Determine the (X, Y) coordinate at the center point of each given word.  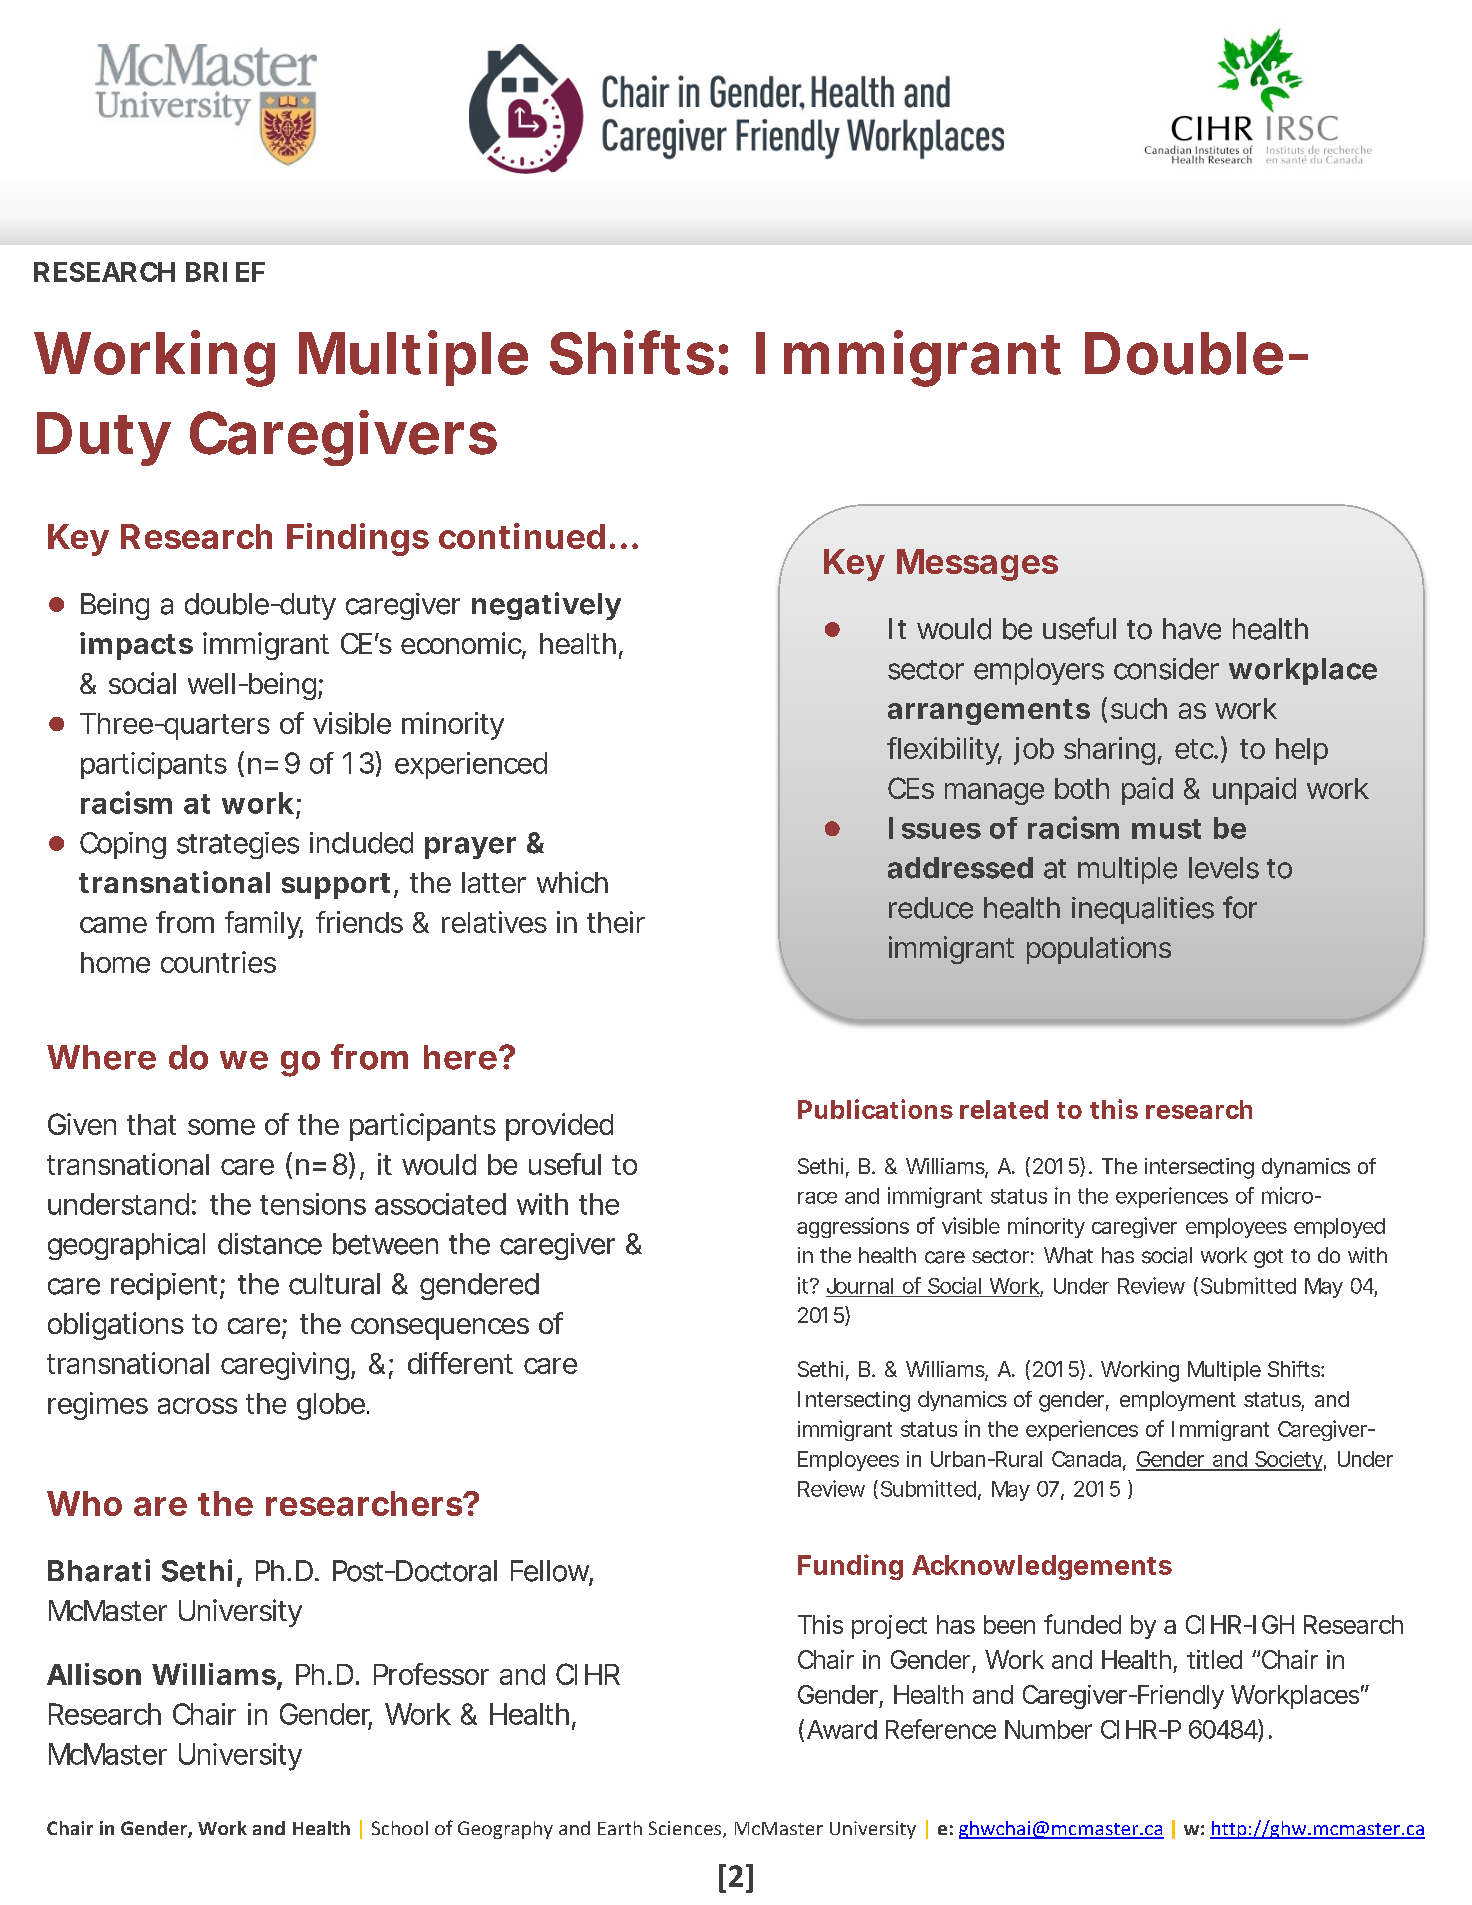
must (1166, 829)
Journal (860, 1286)
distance (270, 1244)
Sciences (686, 1829)
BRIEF (225, 272)
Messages (977, 565)
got (1268, 1258)
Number (1048, 1729)
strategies (238, 845)
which (572, 882)
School (400, 1828)
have (1192, 629)
